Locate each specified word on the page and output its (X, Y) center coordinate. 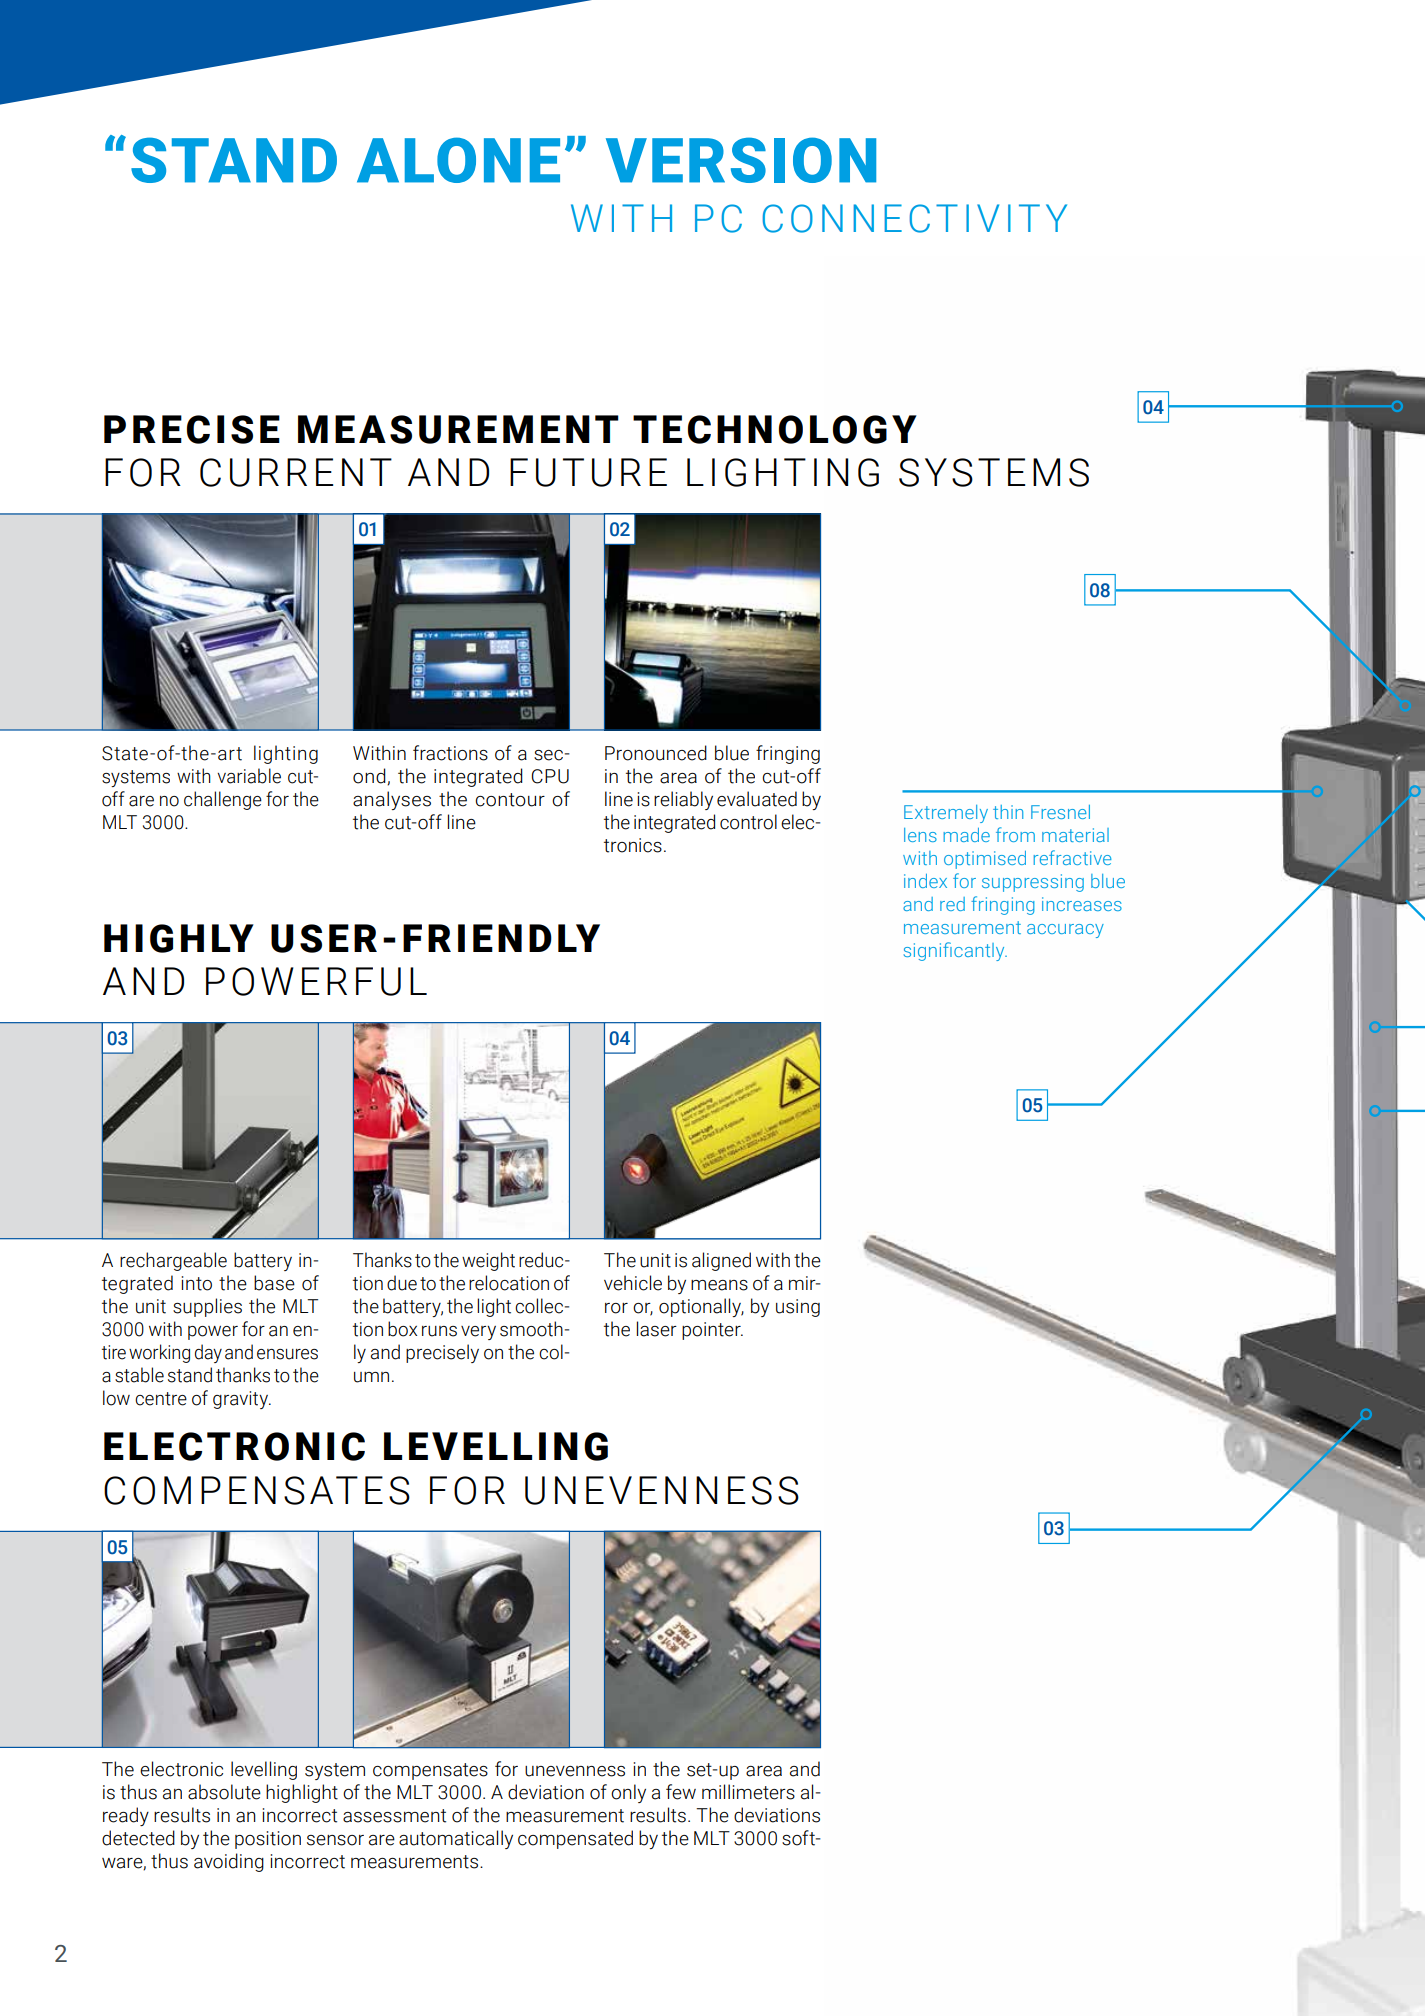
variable (249, 776)
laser (657, 1329)
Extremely (946, 814)
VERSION (741, 160)
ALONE (458, 160)
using (798, 1308)
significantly (955, 951)
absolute (224, 1792)
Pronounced (656, 753)
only (628, 1793)
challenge (223, 800)
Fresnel (1060, 812)
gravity (241, 1400)
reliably (683, 800)
